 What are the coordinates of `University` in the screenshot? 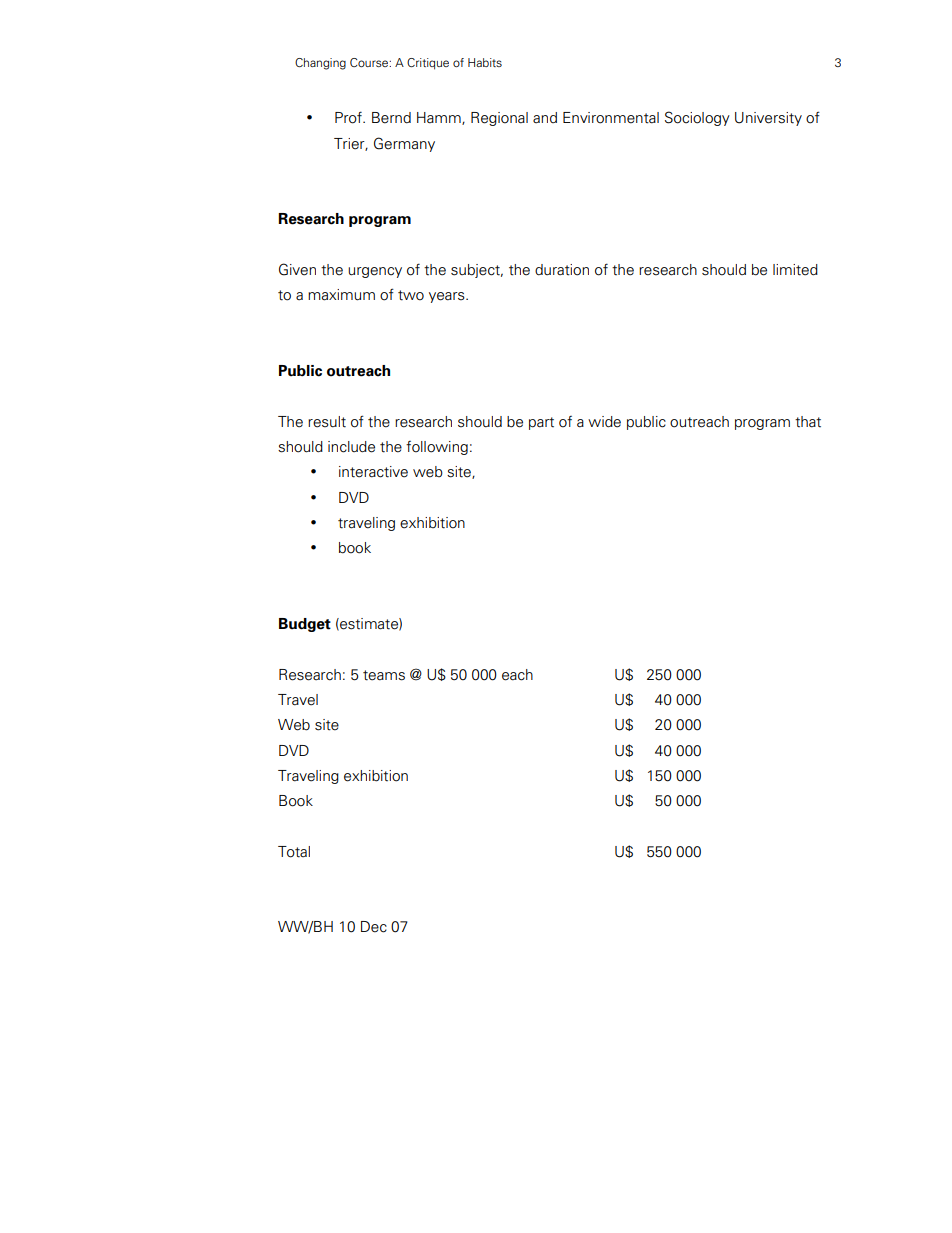 It's located at (768, 119).
